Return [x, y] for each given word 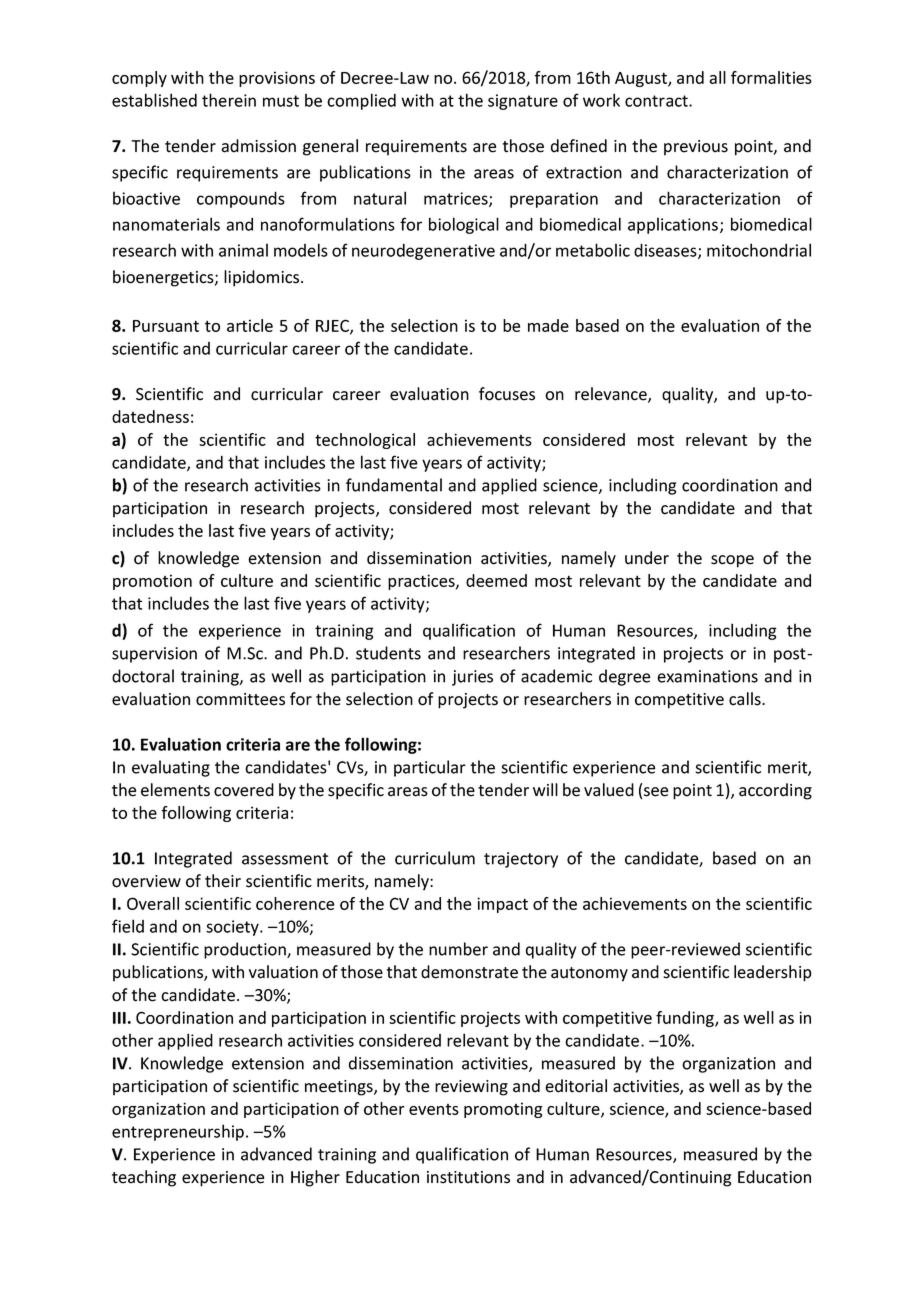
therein [229, 100]
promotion [152, 582]
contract [657, 101]
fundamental [394, 485]
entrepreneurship [178, 1132]
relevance [612, 395]
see [656, 792]
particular [430, 768]
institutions [468, 1177]
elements [175, 790]
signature [523, 102]
